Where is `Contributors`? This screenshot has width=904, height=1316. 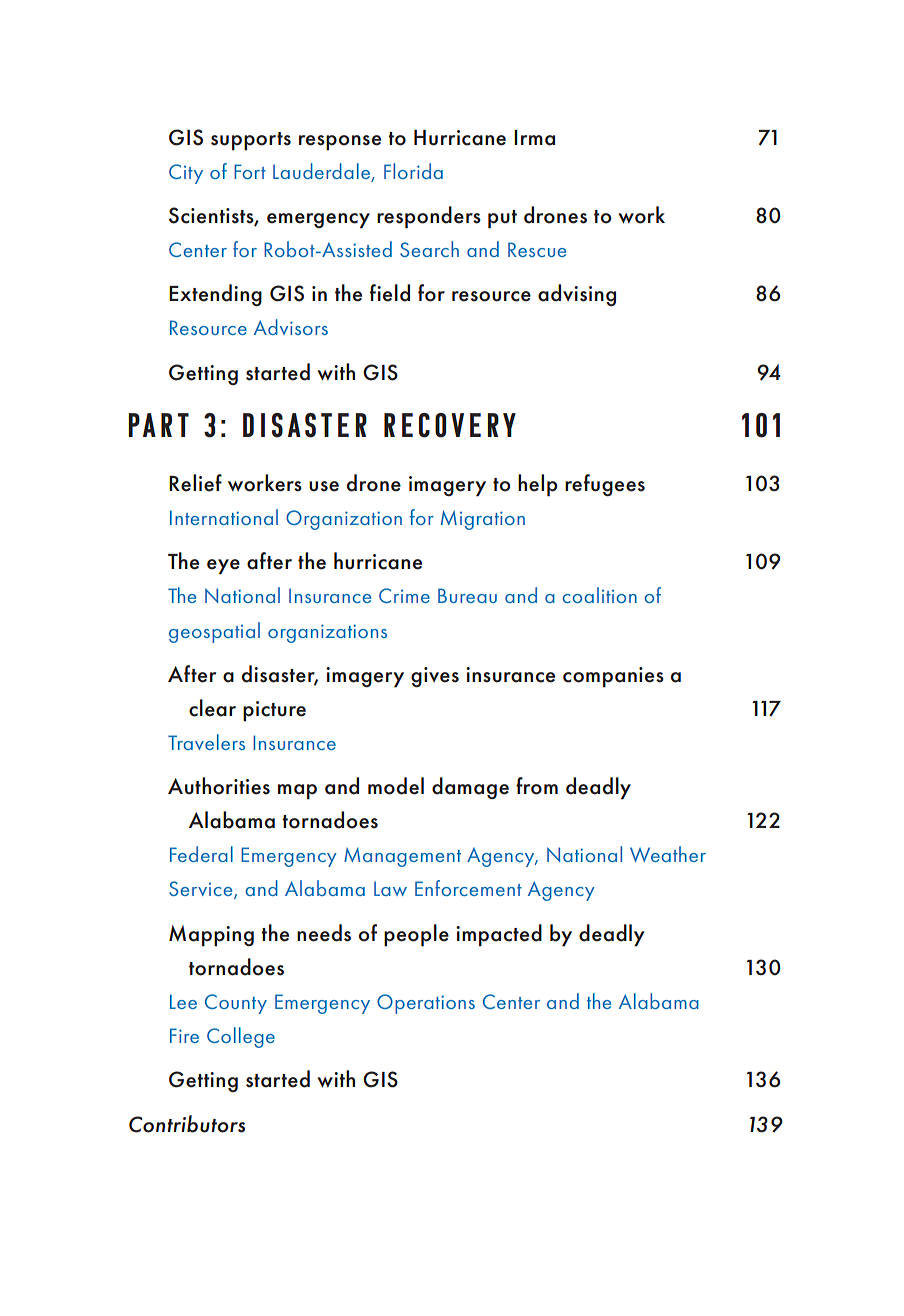
Contributors is located at coordinates (187, 1124).
